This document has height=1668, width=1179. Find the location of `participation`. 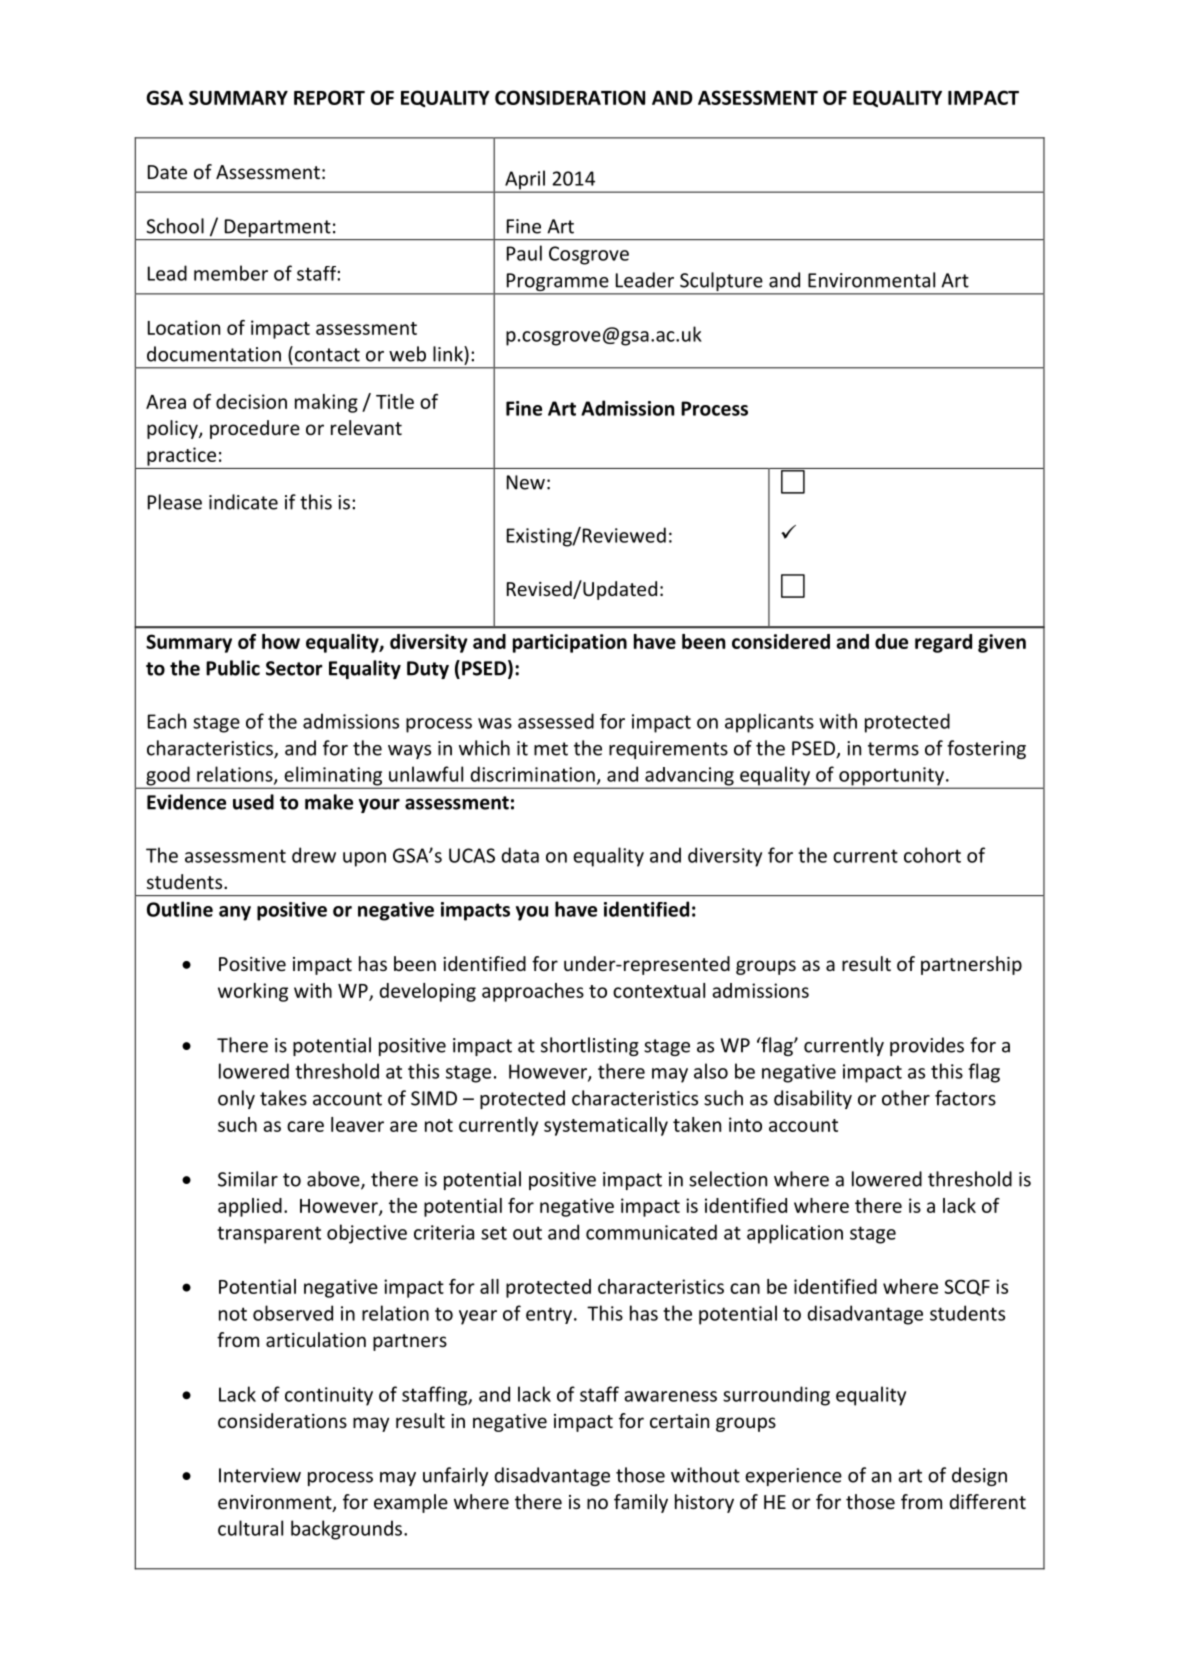

participation is located at coordinates (570, 643).
